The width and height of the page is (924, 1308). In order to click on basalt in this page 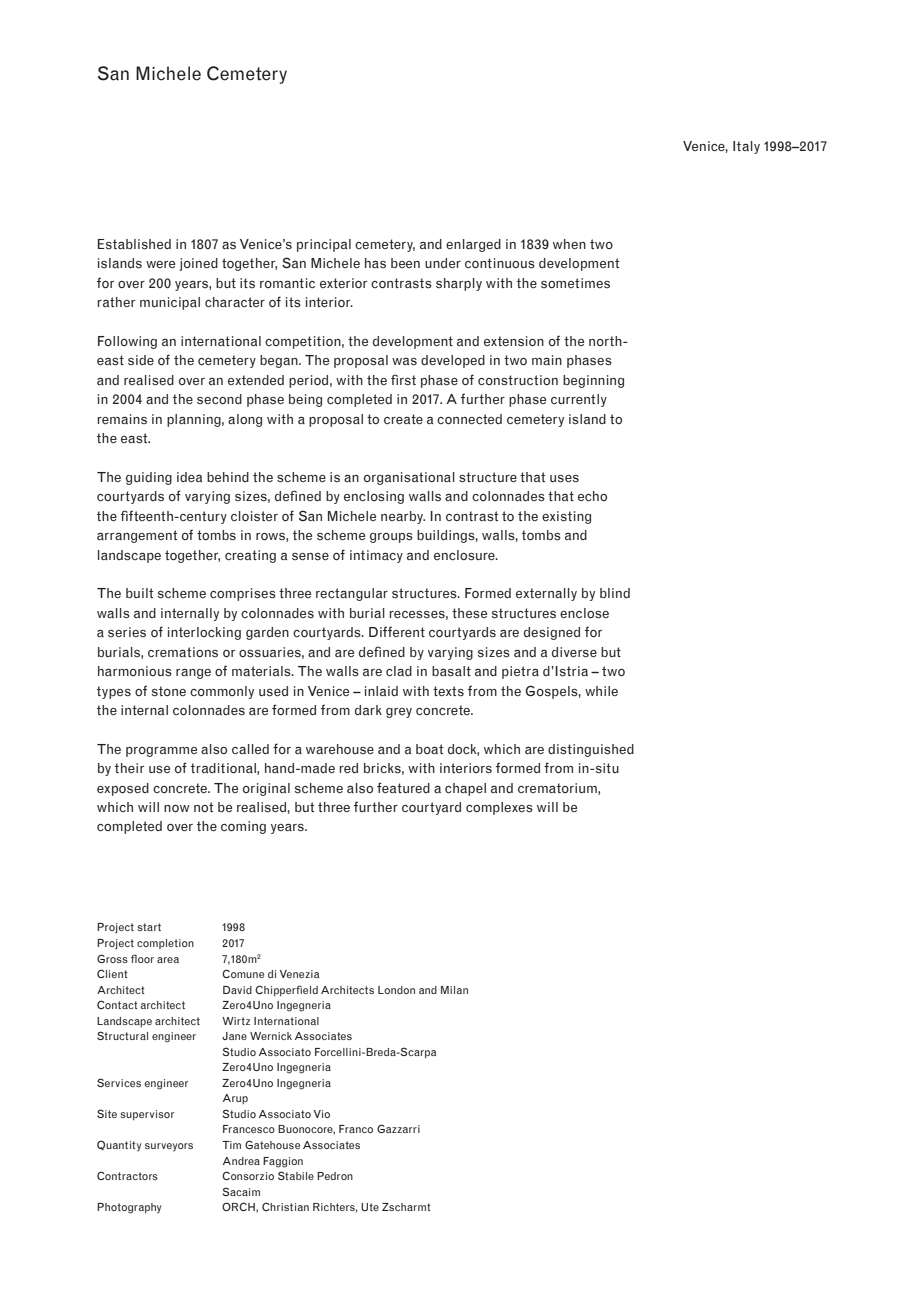, I will do `click(451, 671)`.
